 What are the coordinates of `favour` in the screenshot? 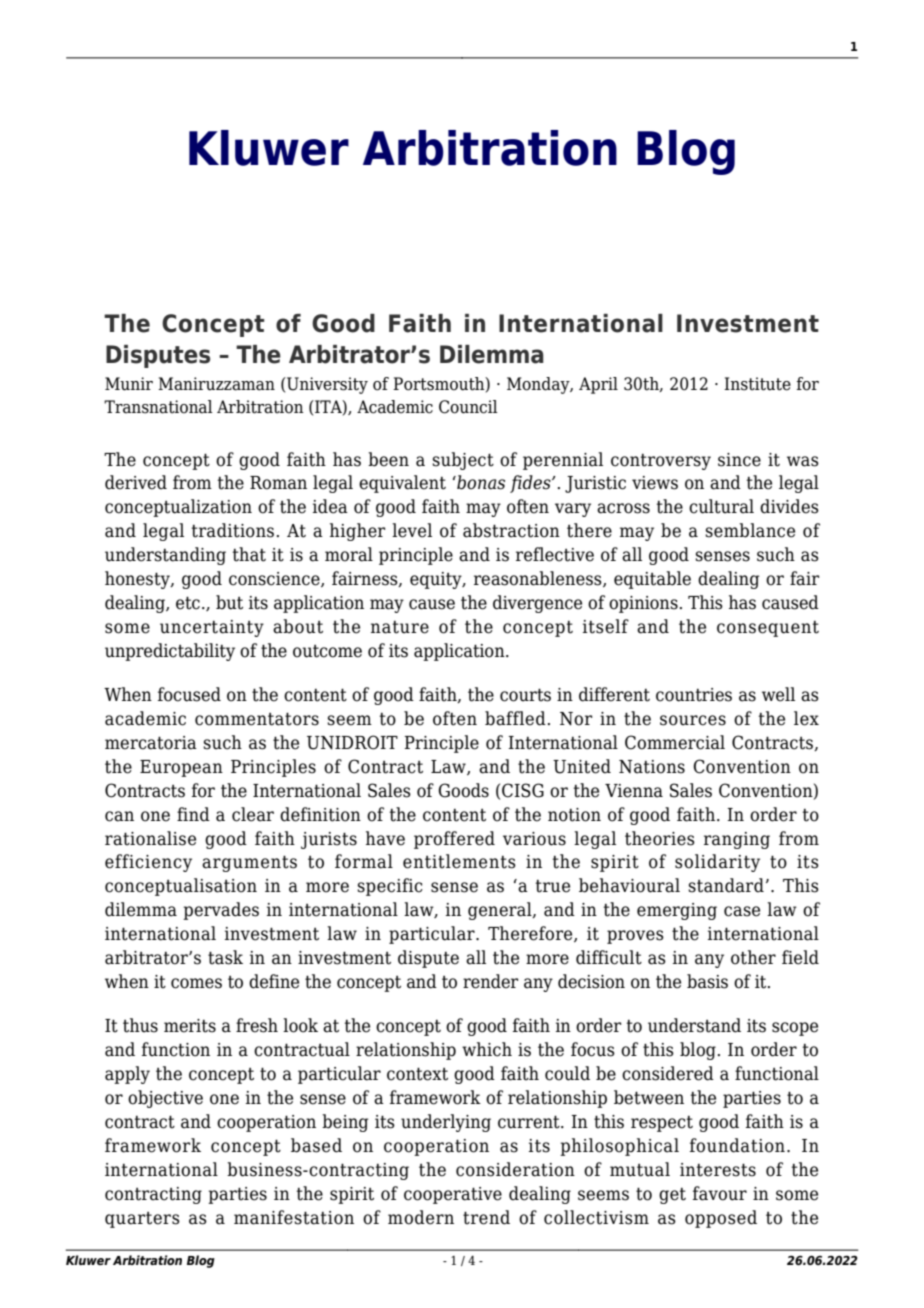 It's located at (720, 1193).
